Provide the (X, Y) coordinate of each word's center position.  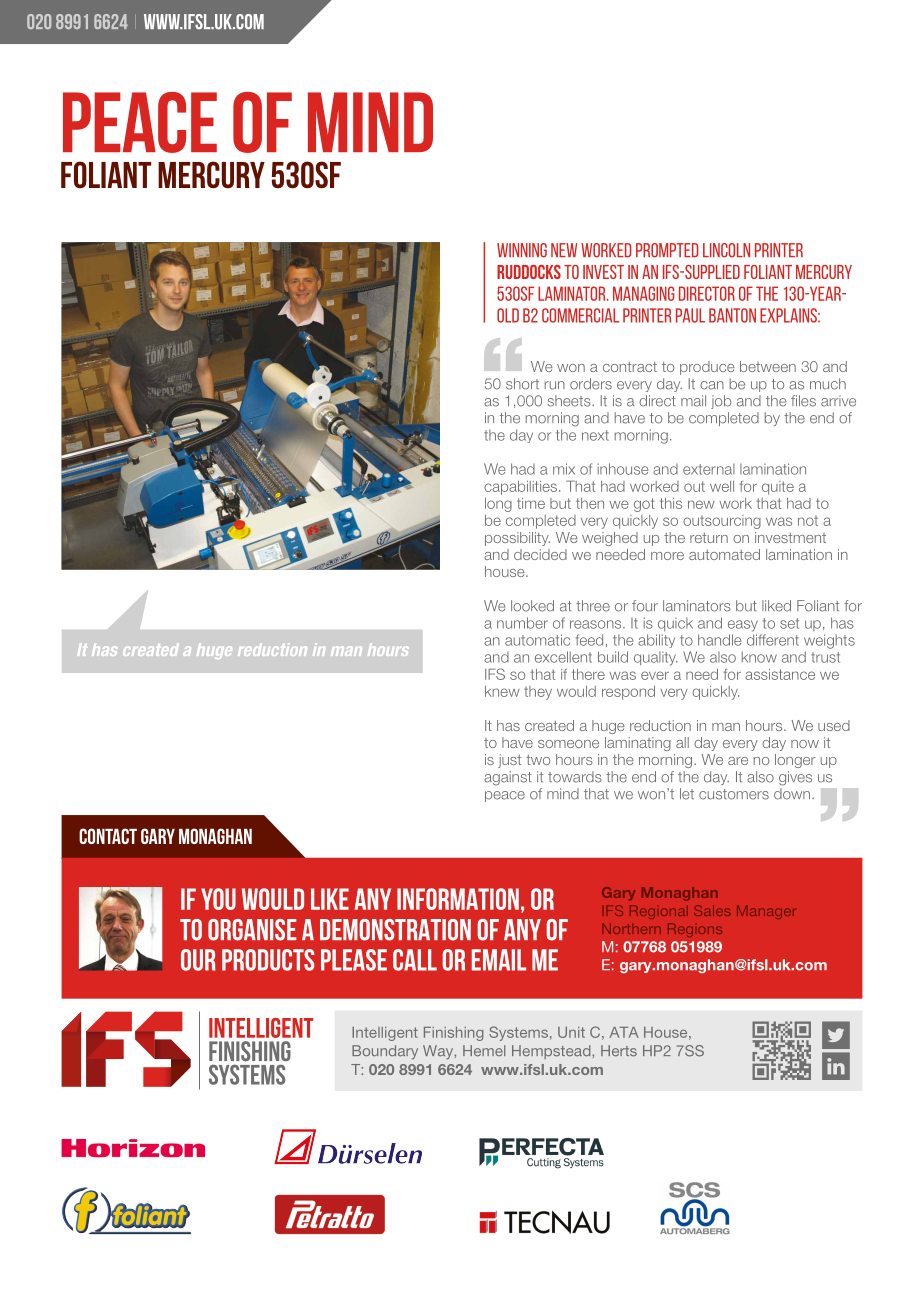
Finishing (454, 1034)
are (738, 761)
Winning (522, 250)
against (508, 778)
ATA (624, 1032)
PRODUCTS (268, 960)
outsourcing (722, 522)
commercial (580, 315)
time (531, 503)
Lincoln (726, 250)
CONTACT (108, 836)
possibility (517, 539)
